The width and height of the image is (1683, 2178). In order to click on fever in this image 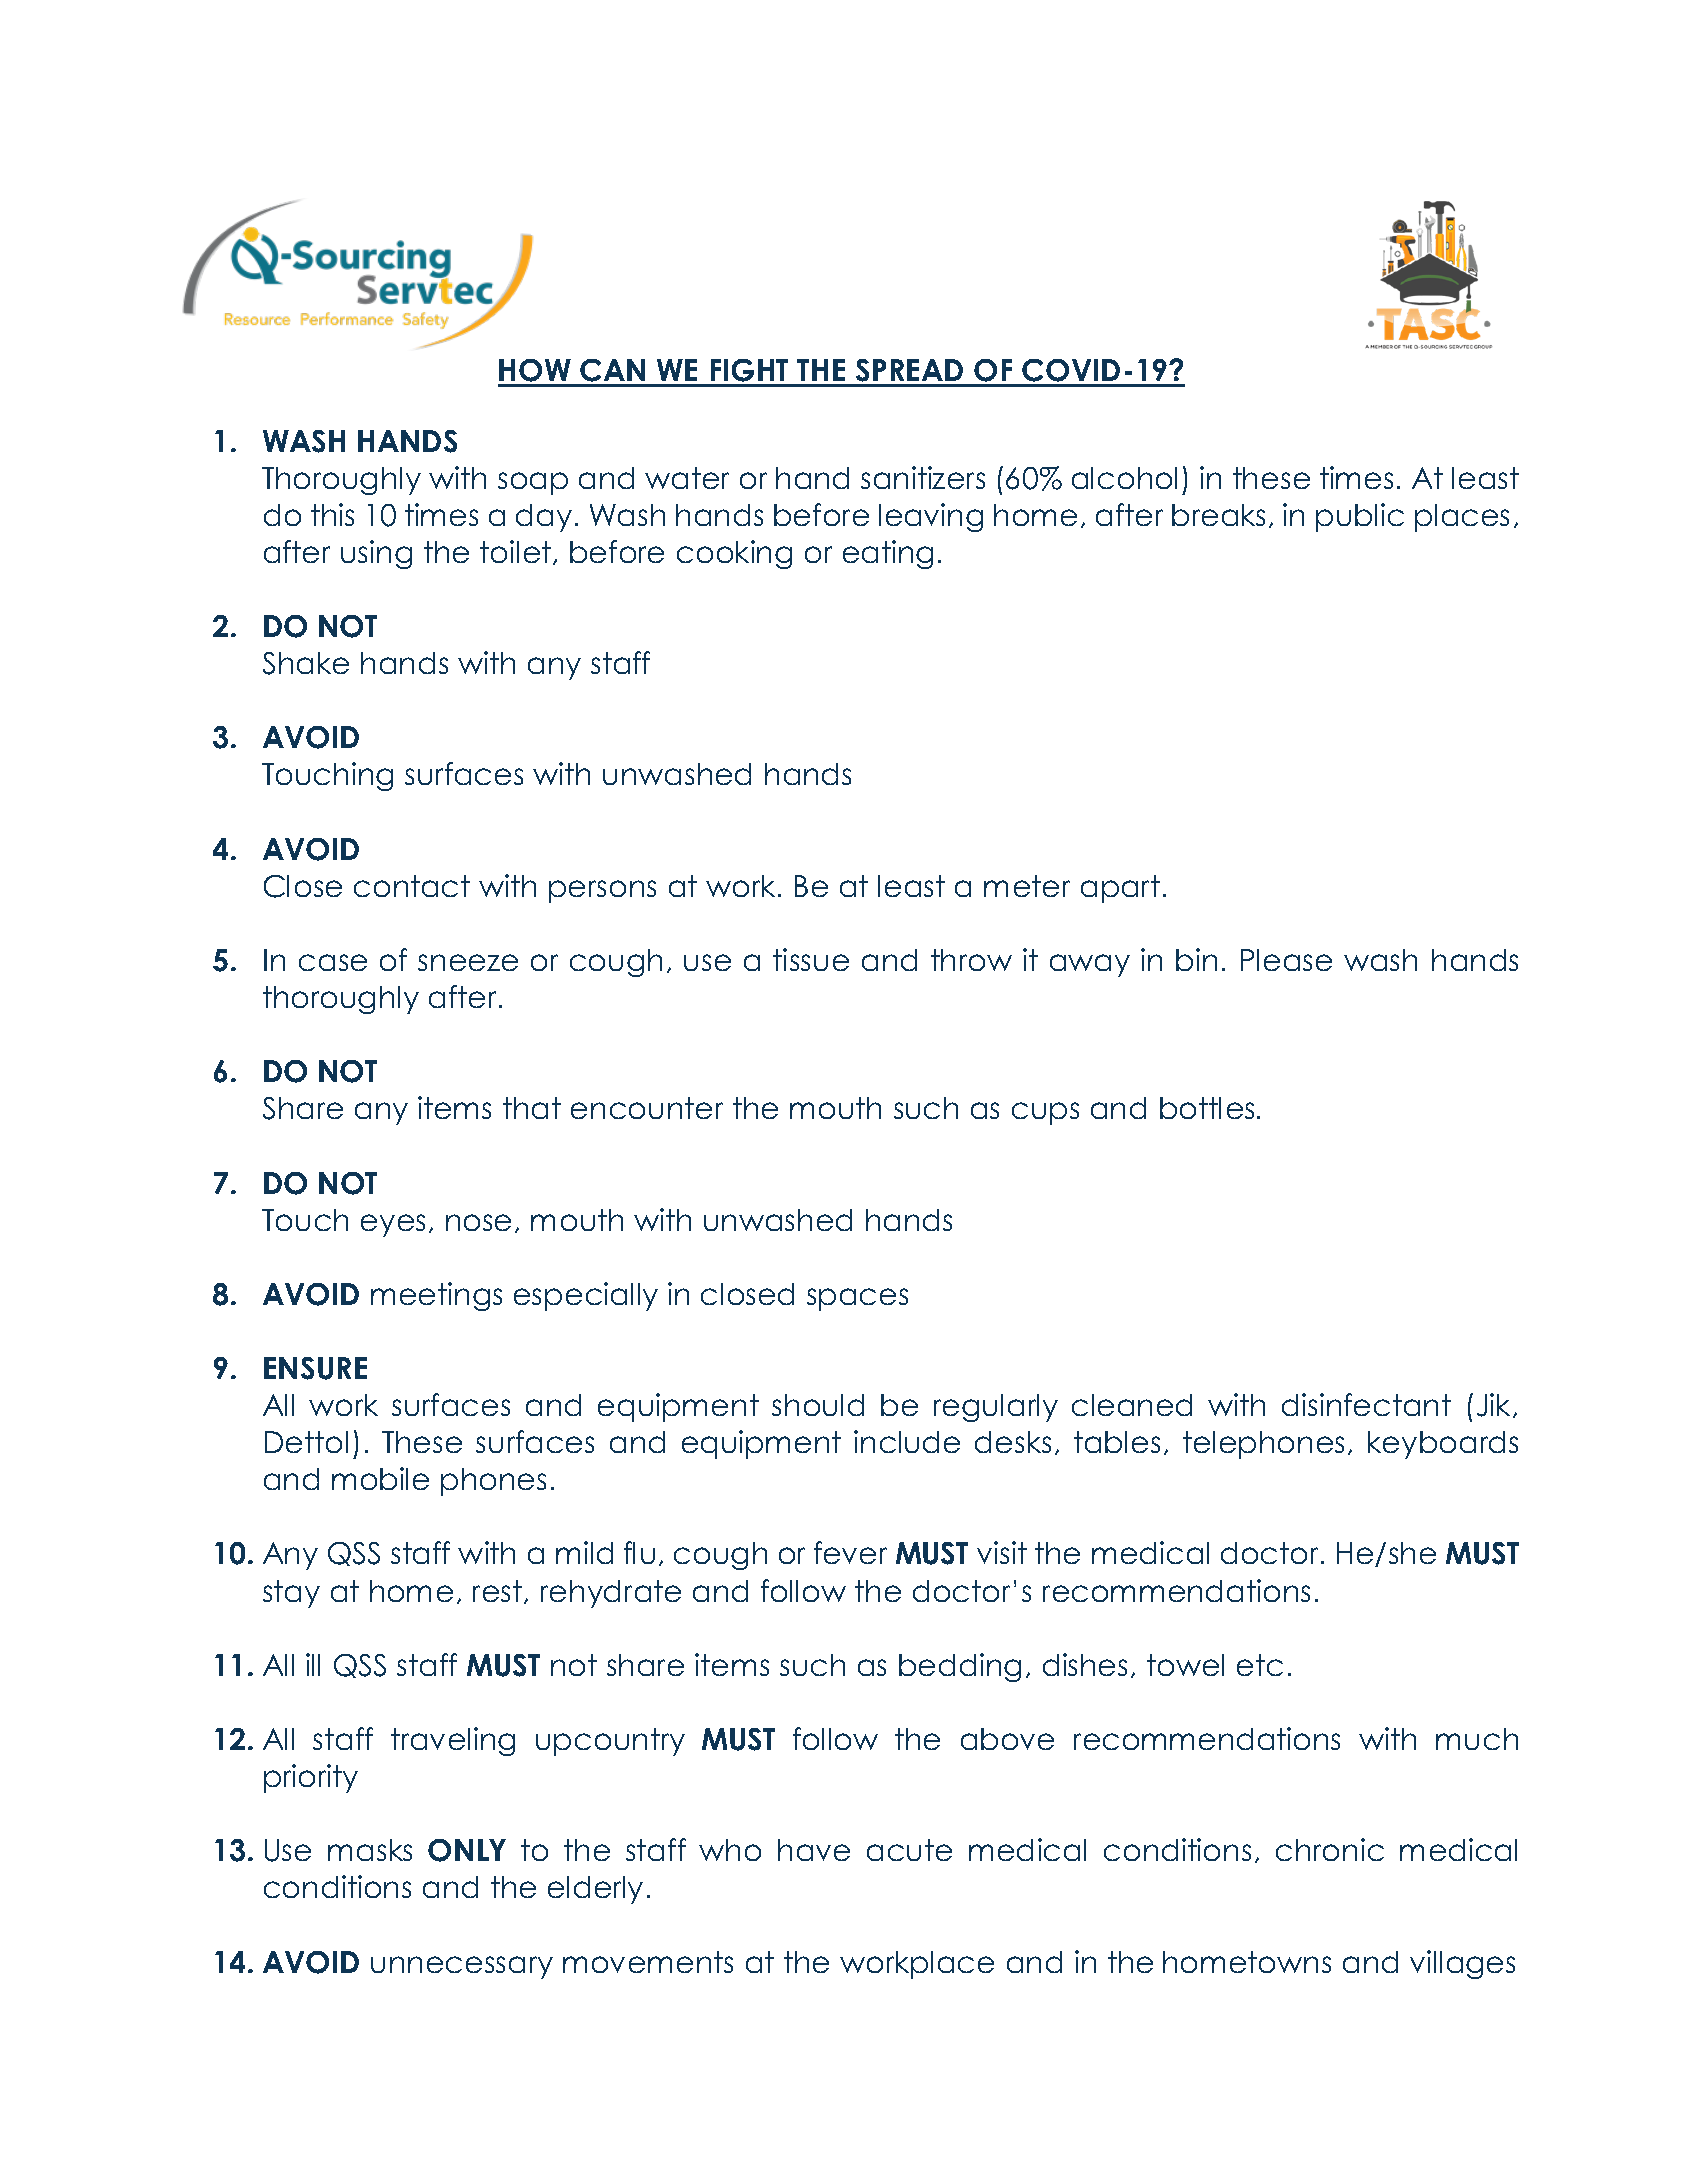, I will do `click(850, 1552)`.
